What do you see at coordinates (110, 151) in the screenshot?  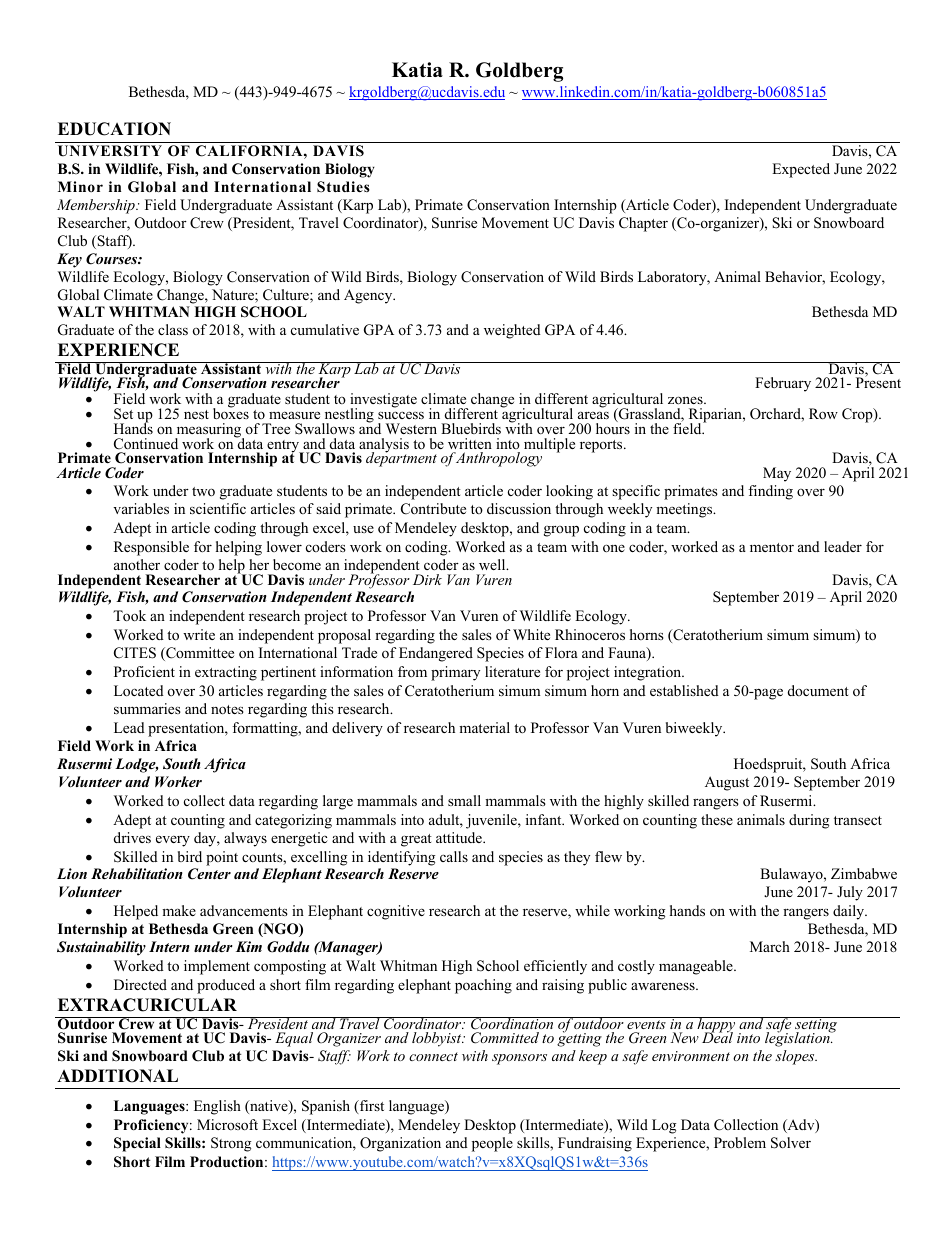 I see `UNIVERSITY` at bounding box center [110, 151].
